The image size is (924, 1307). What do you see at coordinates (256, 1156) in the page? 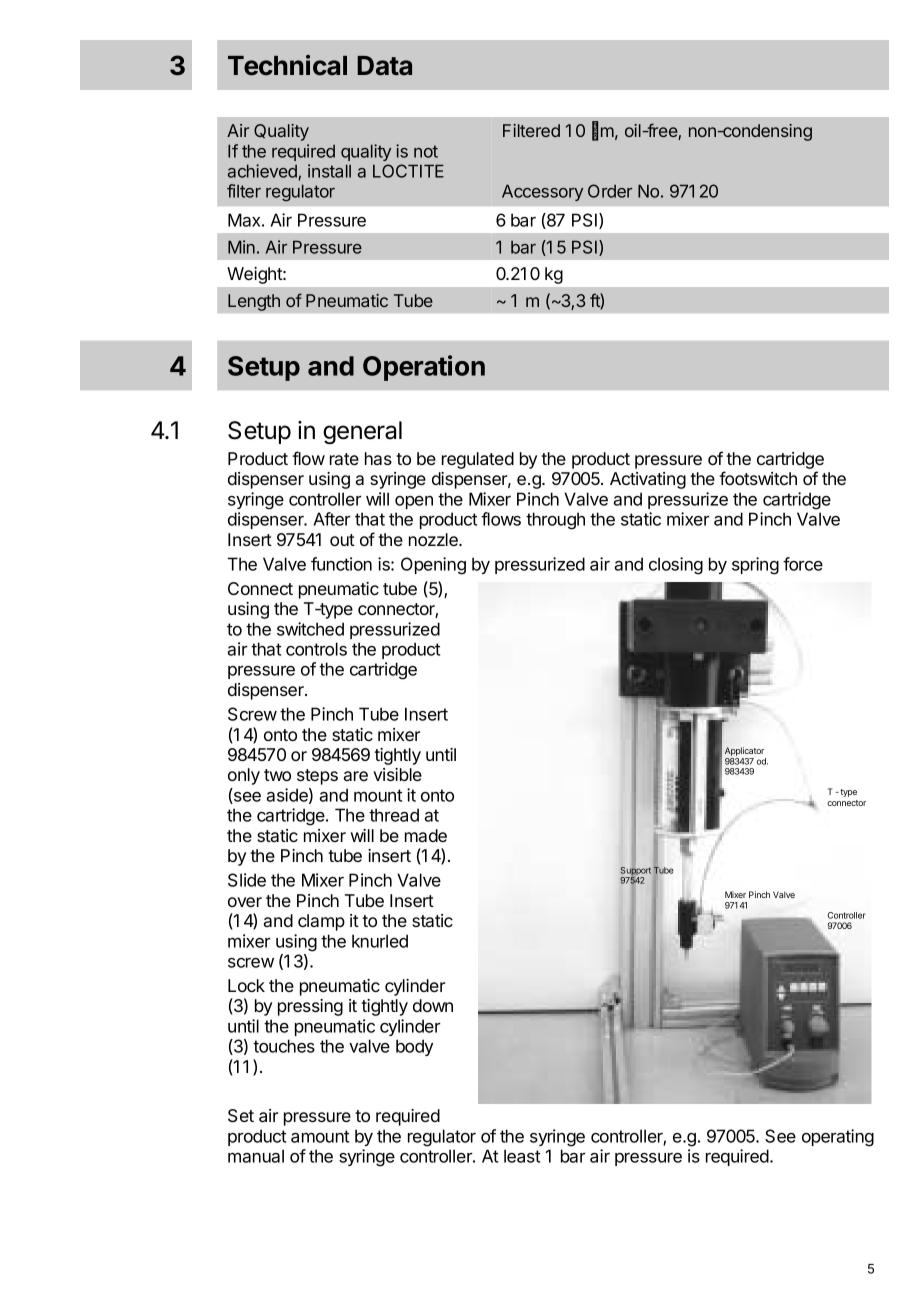
I see `manual` at bounding box center [256, 1156].
